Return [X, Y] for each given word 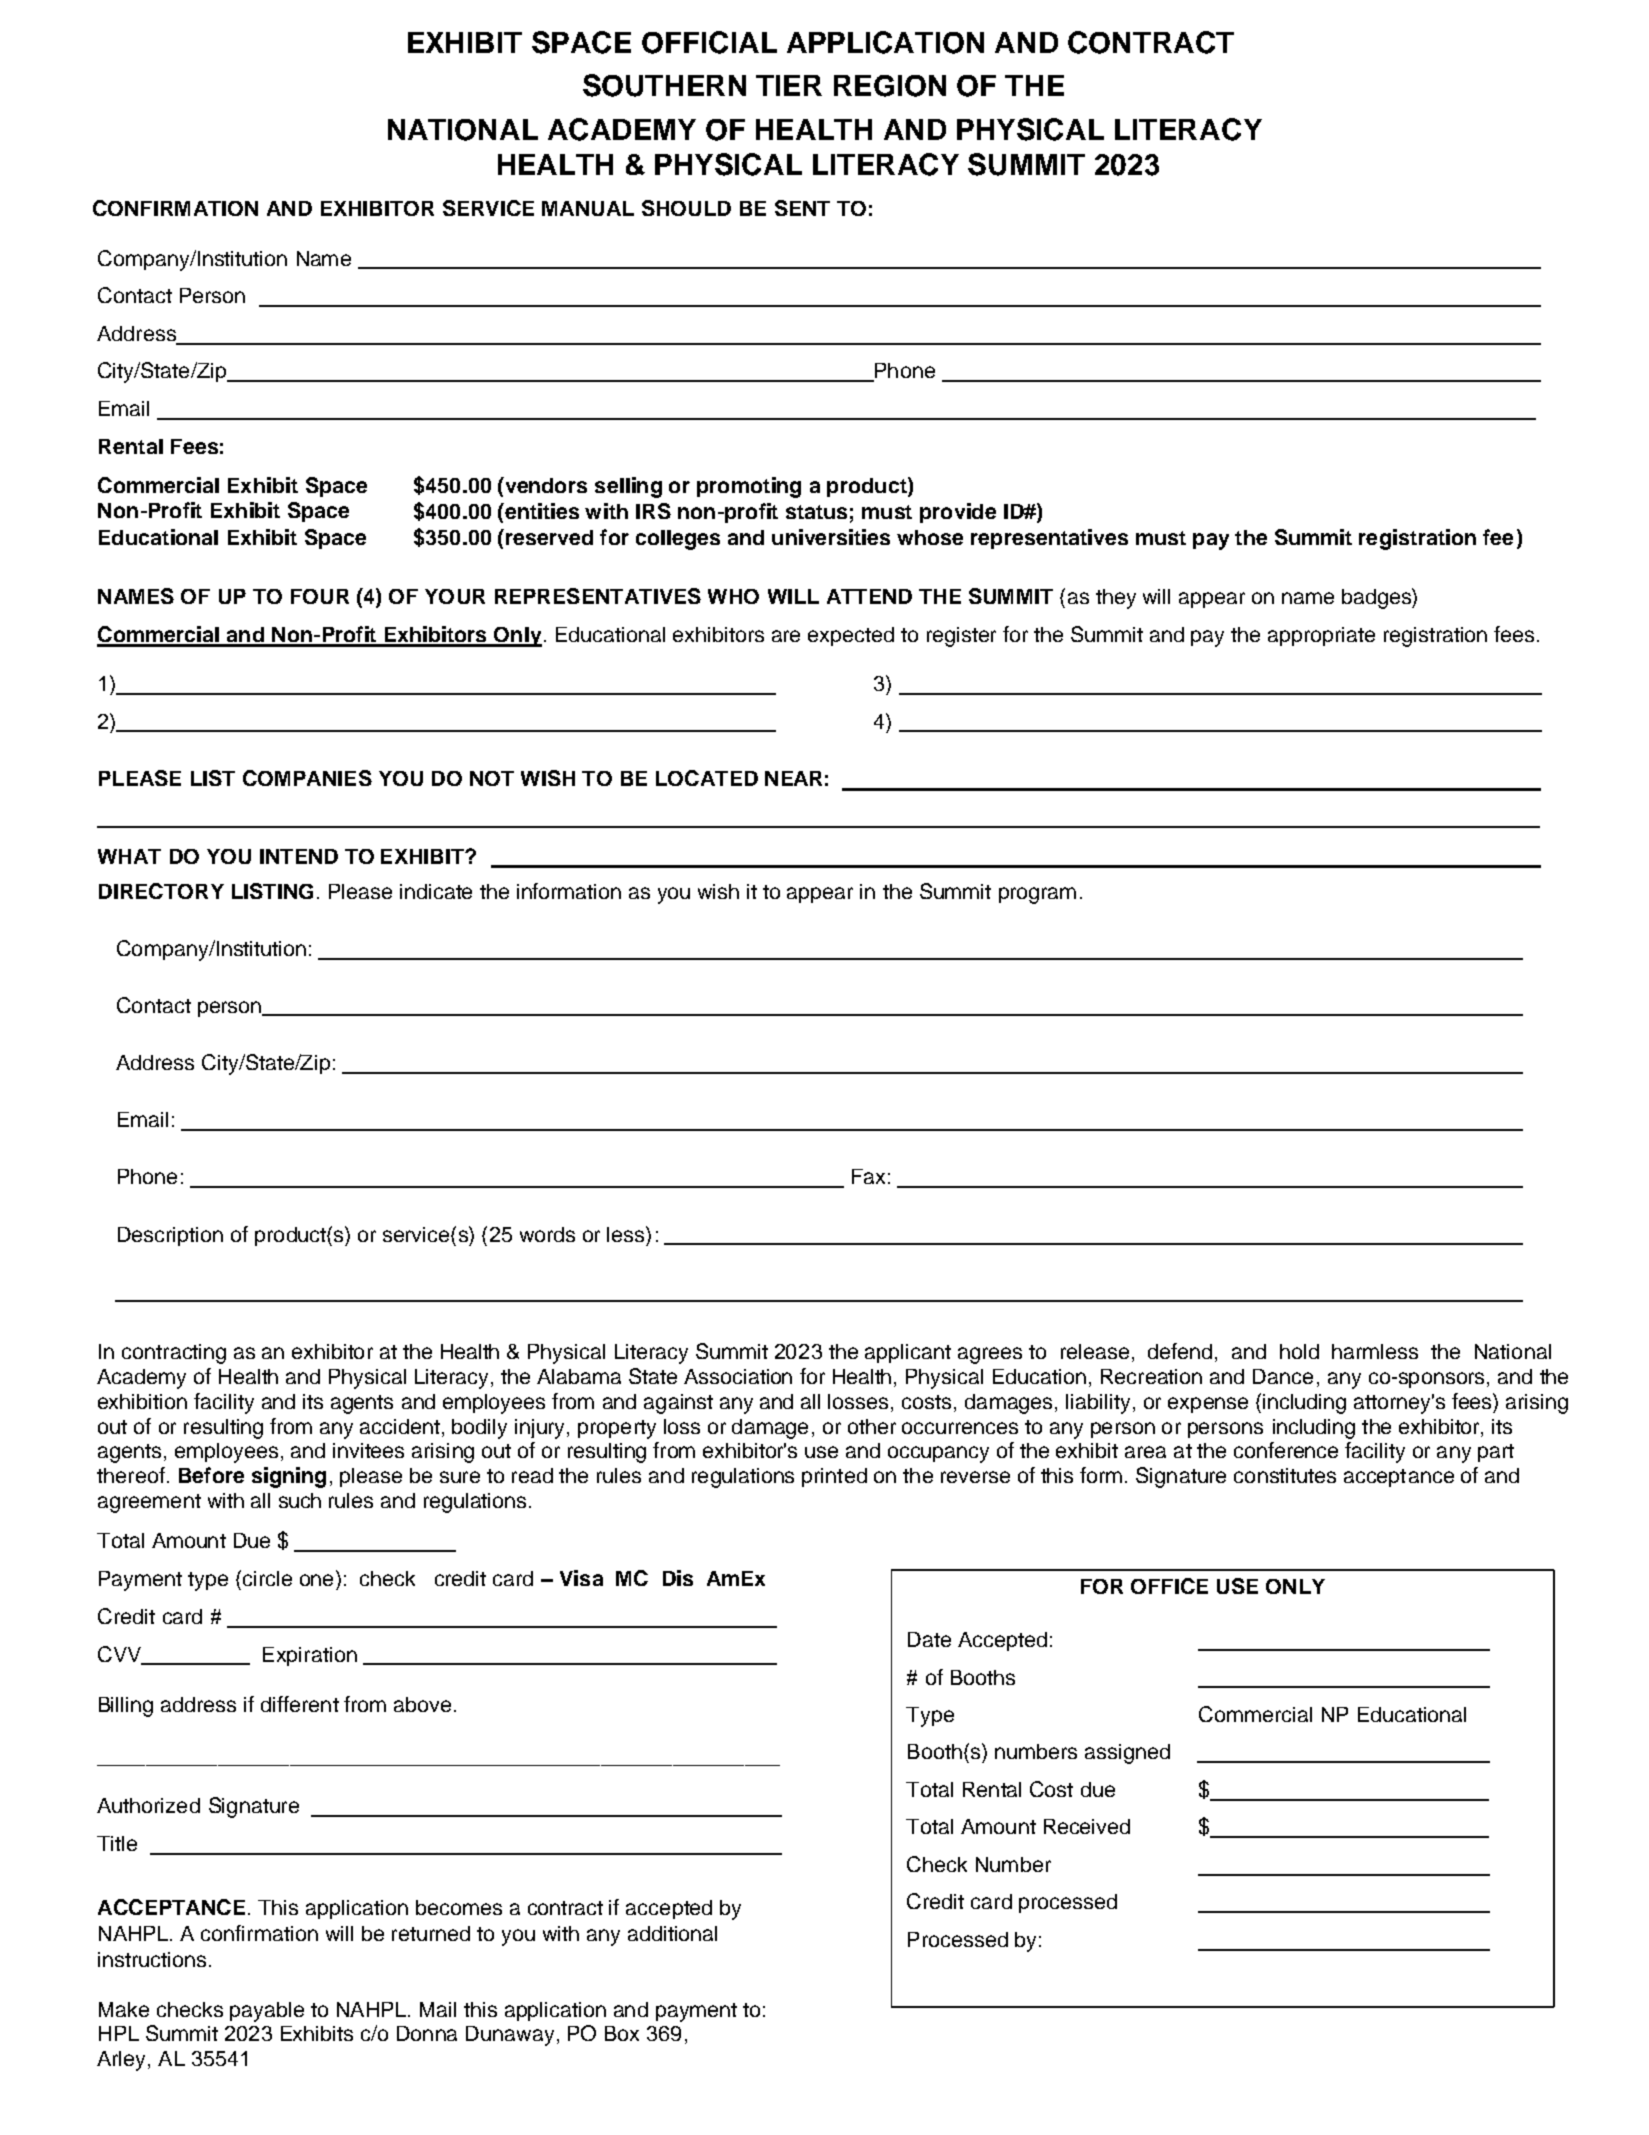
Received [1087, 1826]
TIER [789, 85]
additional [672, 1933]
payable [267, 2012]
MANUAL [588, 208]
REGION [890, 86]
